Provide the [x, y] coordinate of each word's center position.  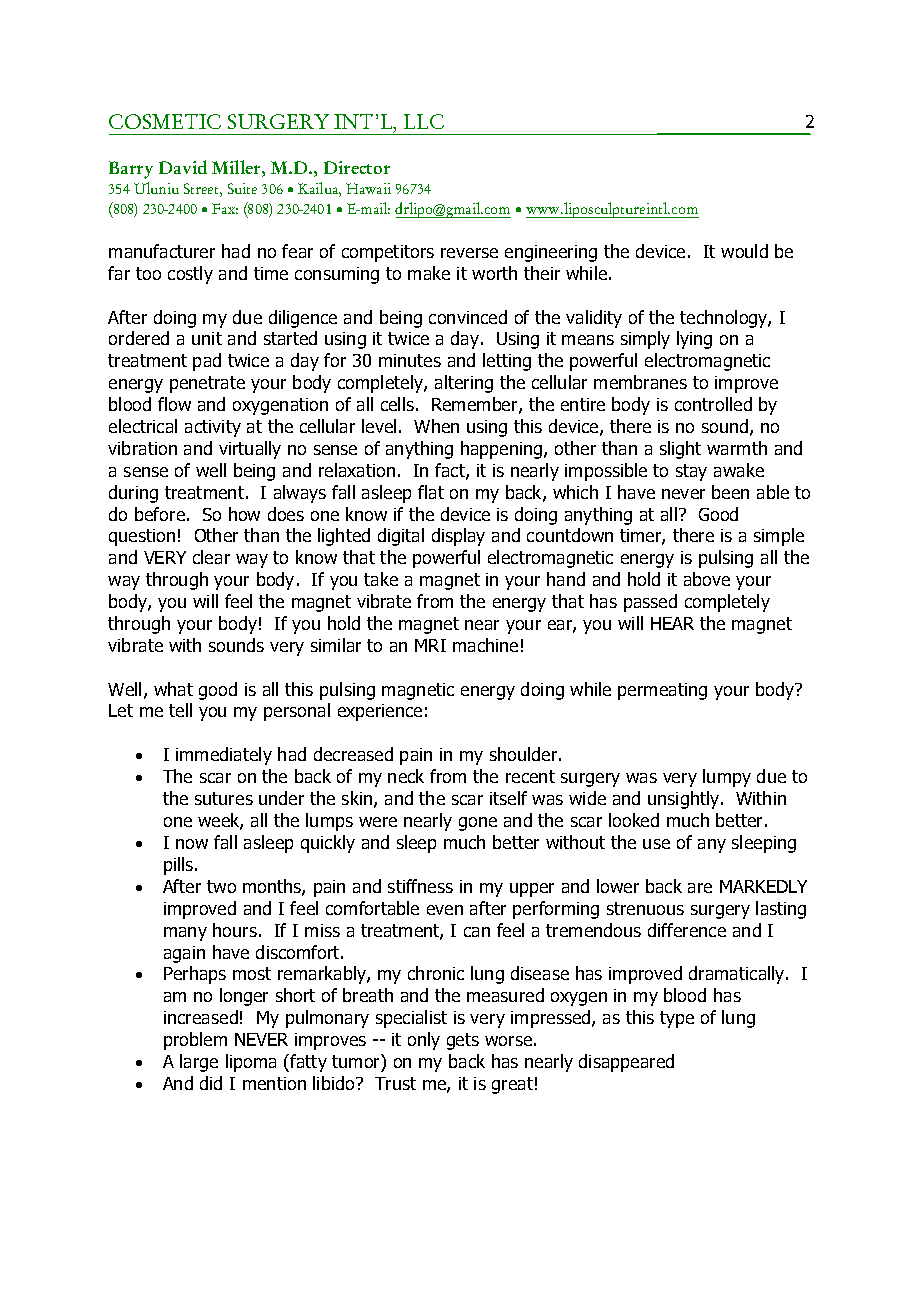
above [707, 579]
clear [211, 557]
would [744, 251]
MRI [430, 645]
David [183, 167]
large [199, 1063]
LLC [424, 121]
